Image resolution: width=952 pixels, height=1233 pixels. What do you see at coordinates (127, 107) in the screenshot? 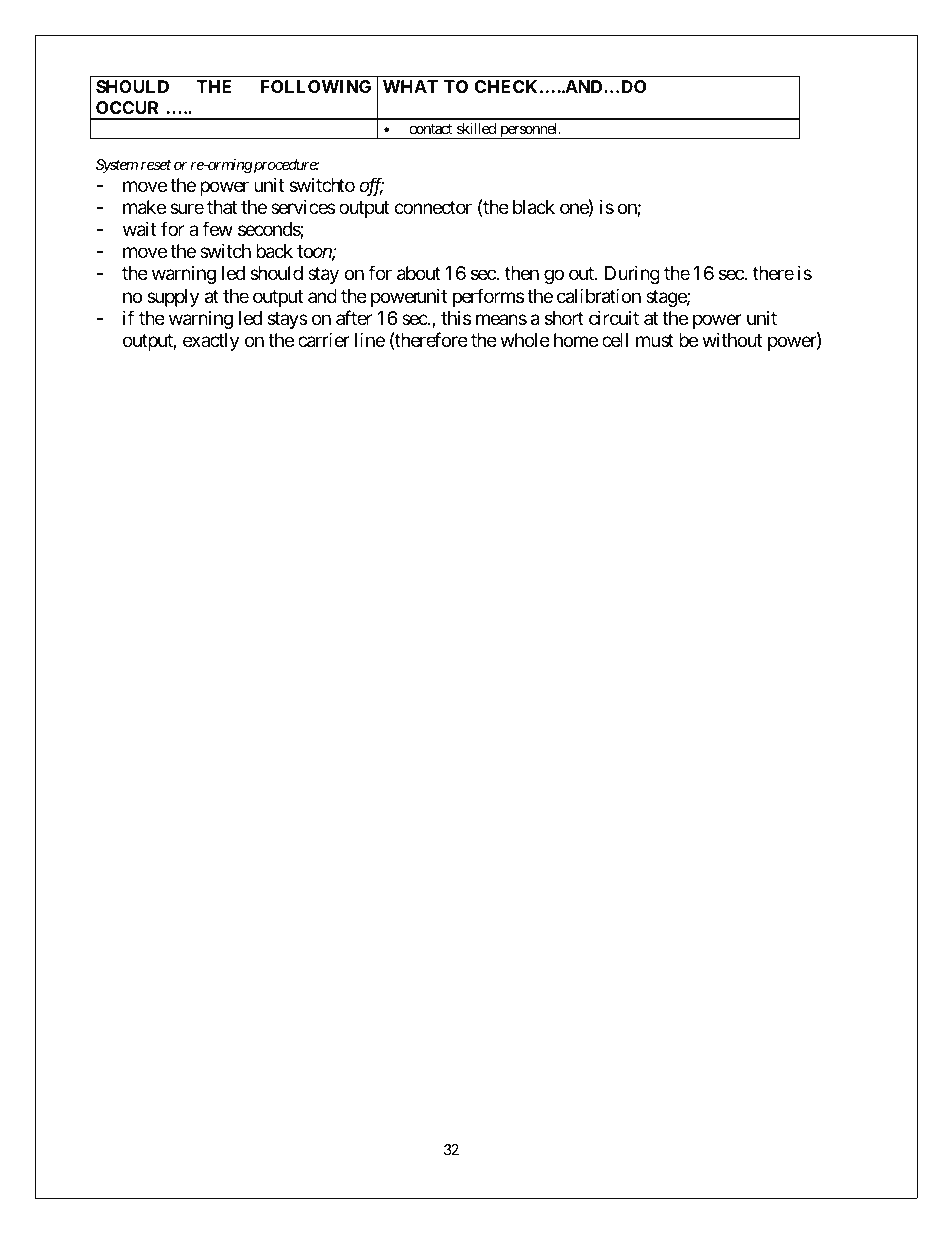
I see `OCCUR` at bounding box center [127, 107].
